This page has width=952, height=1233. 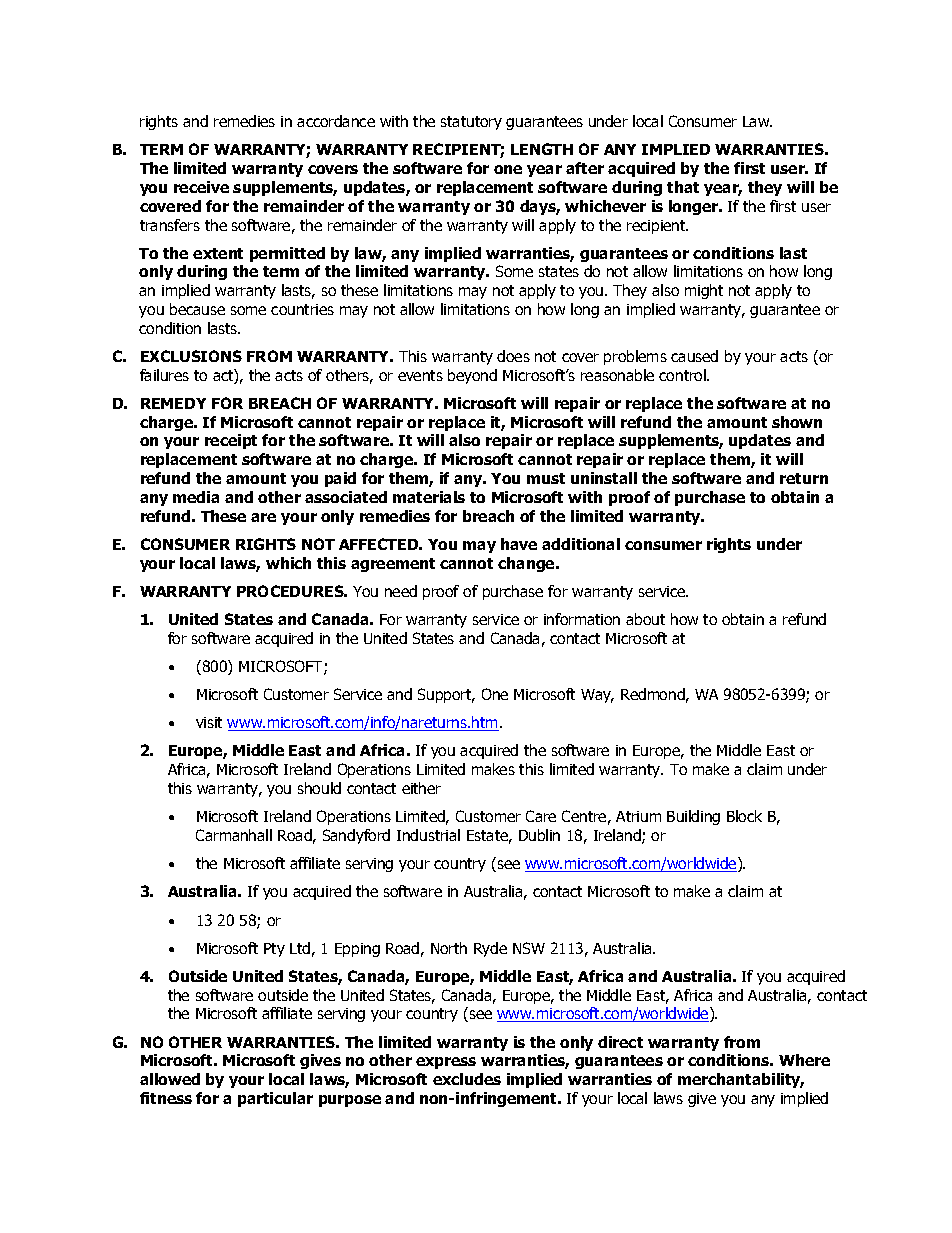 What do you see at coordinates (275, 1099) in the page?
I see `particular` at bounding box center [275, 1099].
